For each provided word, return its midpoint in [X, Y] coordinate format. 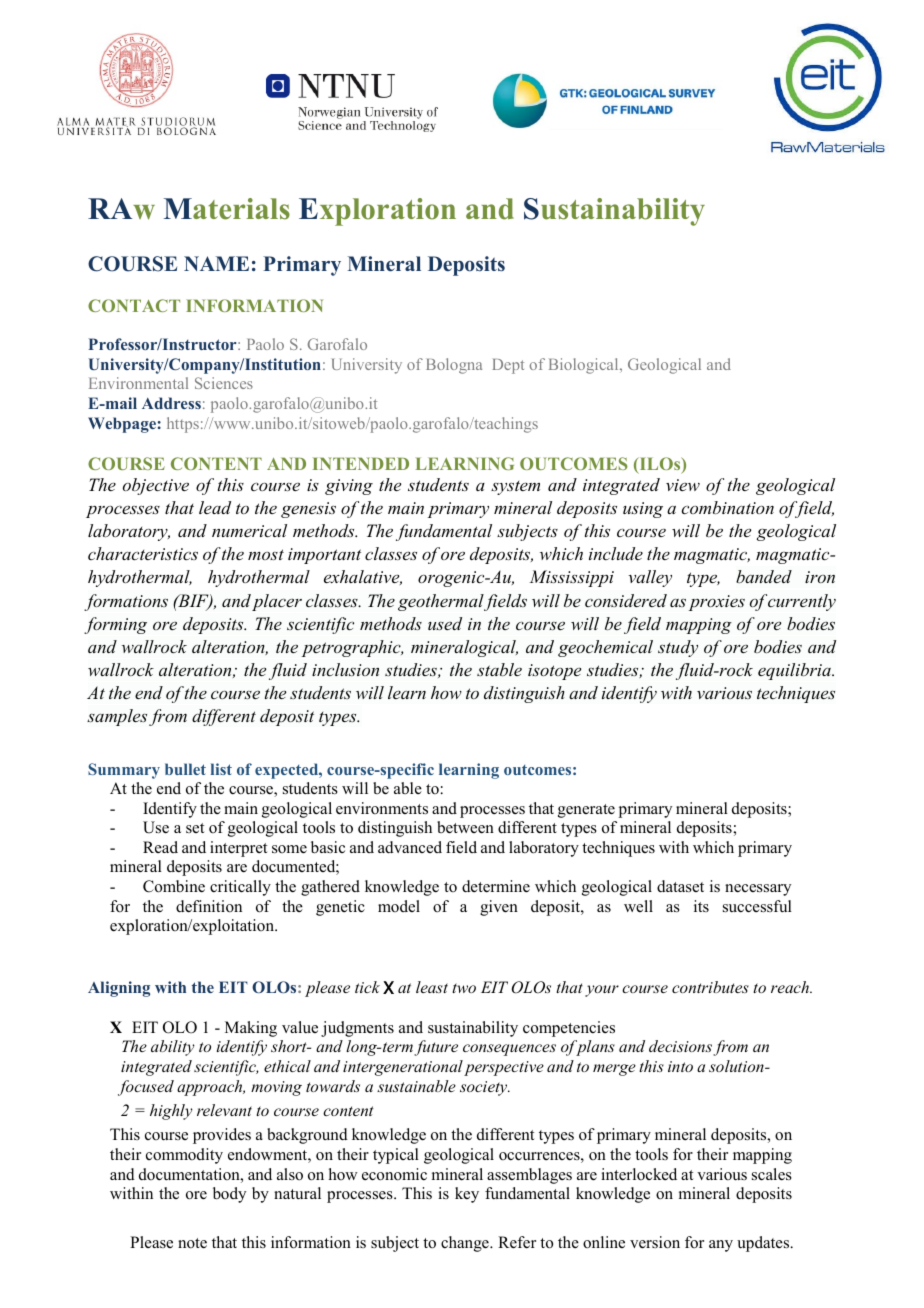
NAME [216, 263]
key [467, 1195]
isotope [554, 672]
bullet [185, 769]
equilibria [795, 671]
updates [764, 1244]
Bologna [454, 366]
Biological [585, 366]
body [229, 1195]
